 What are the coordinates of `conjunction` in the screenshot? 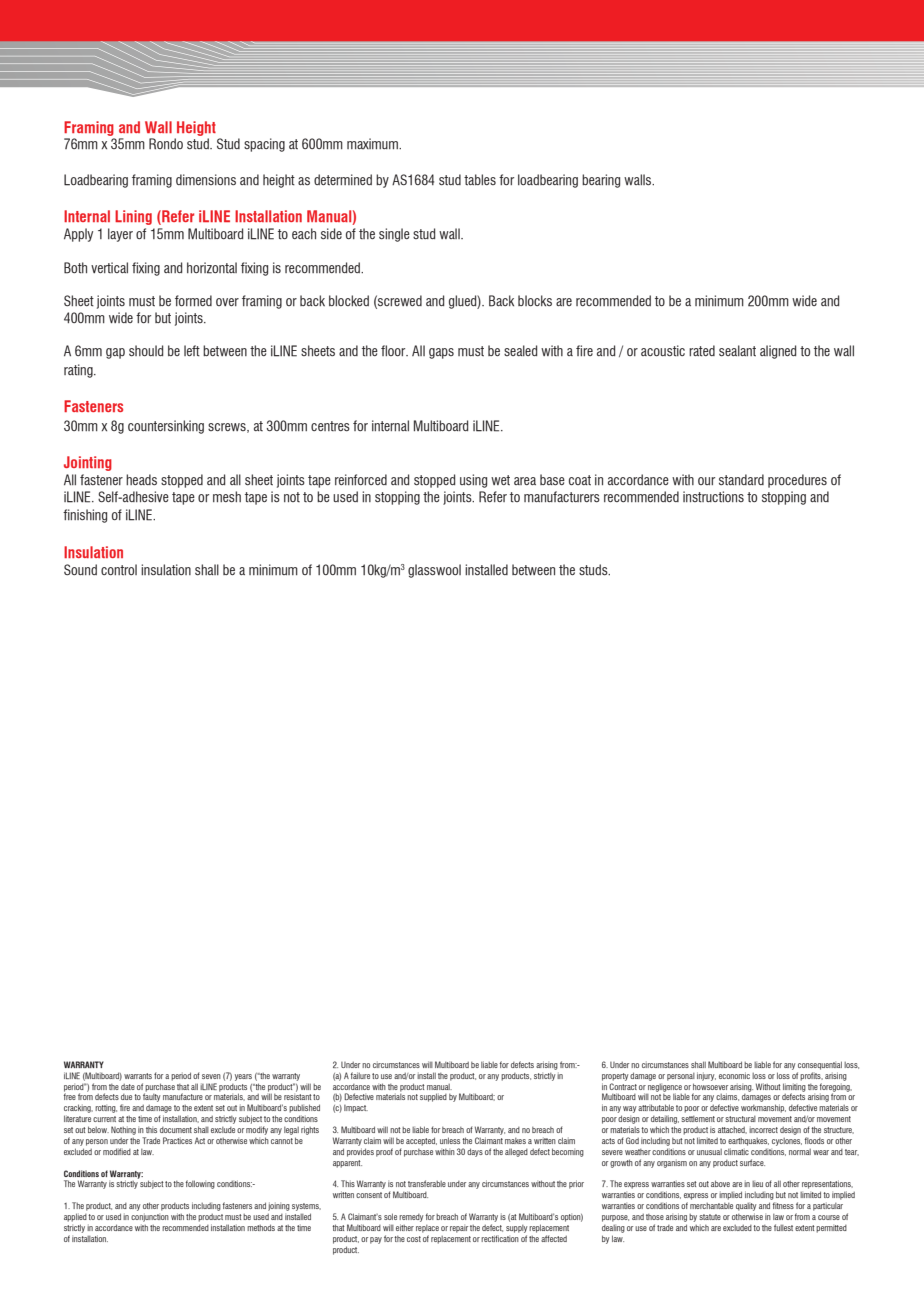 It's located at (150, 1217).
